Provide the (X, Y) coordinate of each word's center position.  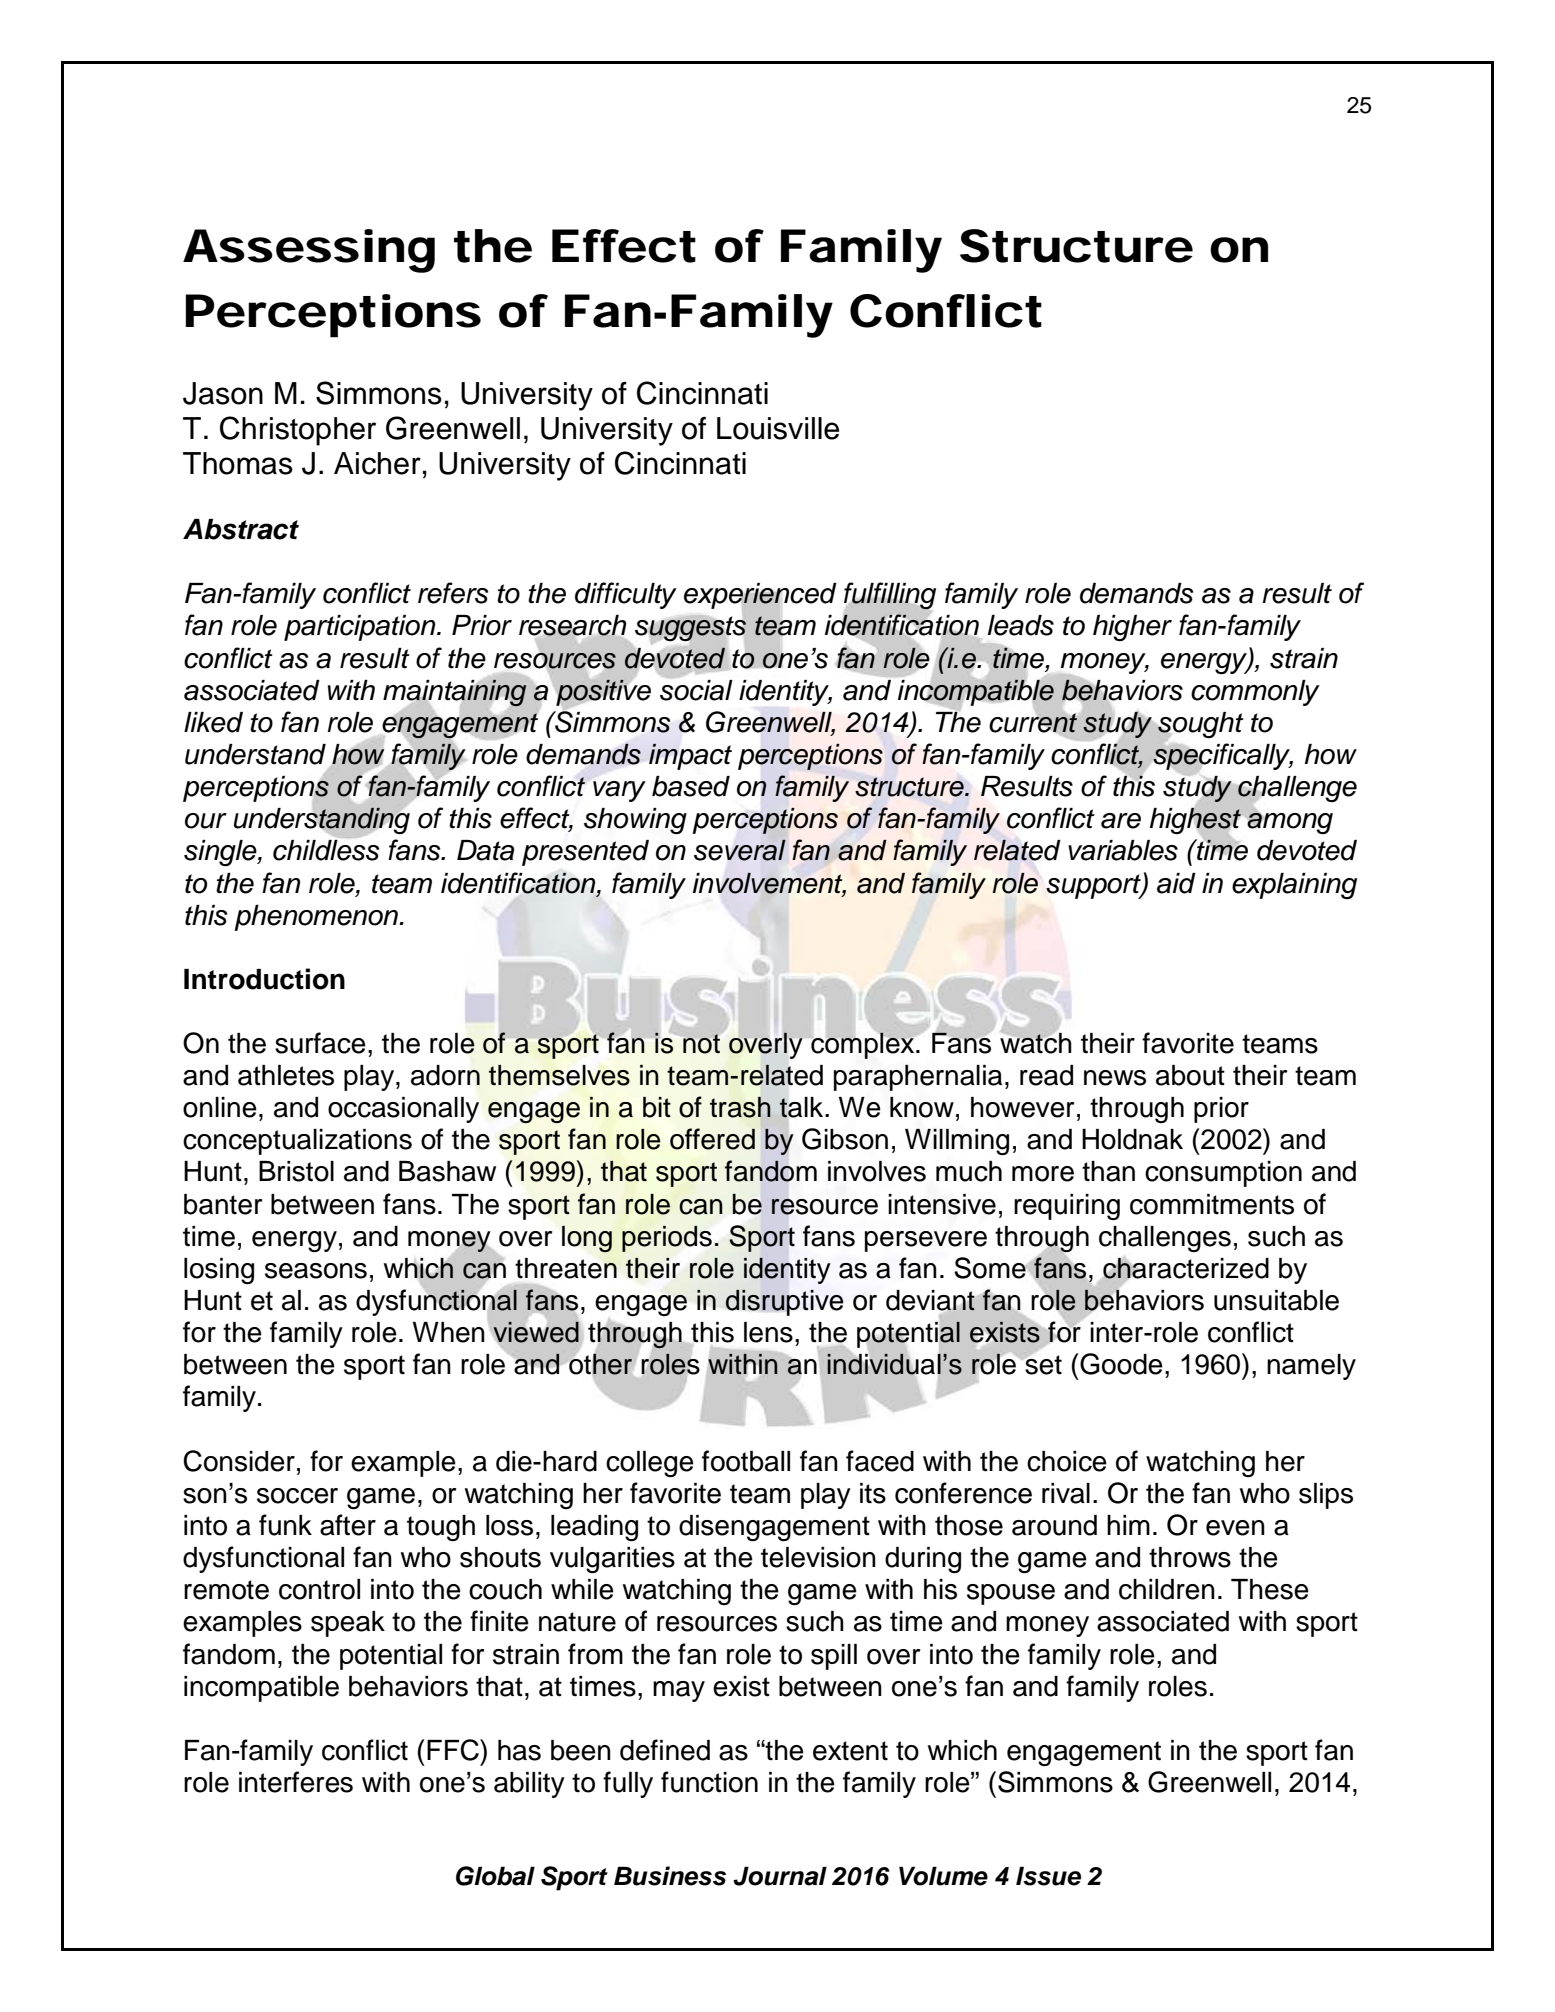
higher (1132, 628)
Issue (1048, 1876)
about (1190, 1075)
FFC (454, 1750)
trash (740, 1107)
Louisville (778, 428)
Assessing (309, 251)
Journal (780, 1876)
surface (320, 1043)
